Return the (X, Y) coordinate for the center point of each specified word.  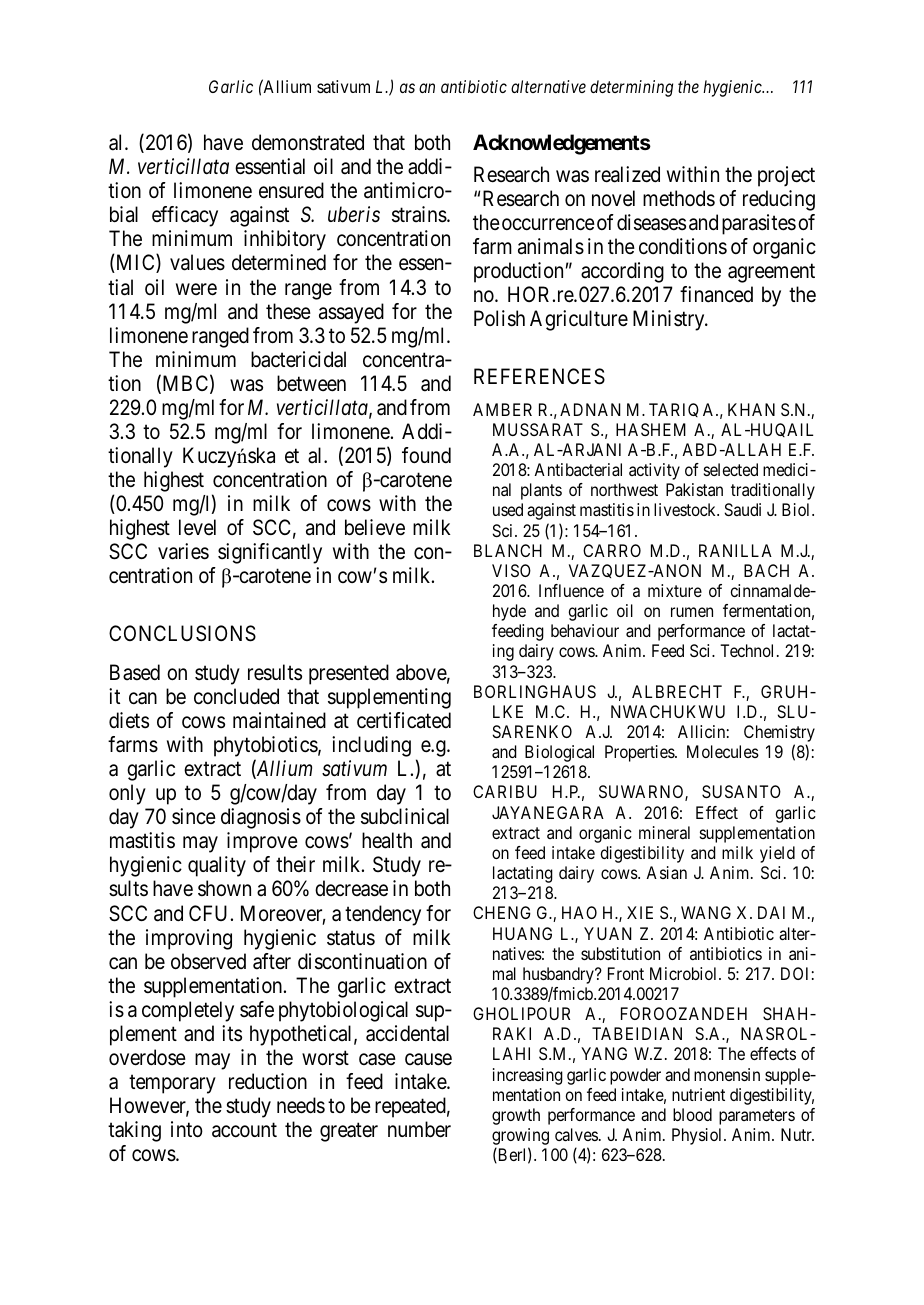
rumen (692, 612)
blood (692, 1114)
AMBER (502, 409)
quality (217, 866)
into (187, 1129)
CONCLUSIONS (182, 633)
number (419, 1129)
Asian (666, 872)
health (387, 840)
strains (419, 214)
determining (631, 88)
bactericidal (298, 359)
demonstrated (308, 142)
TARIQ (674, 410)
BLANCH (508, 550)
